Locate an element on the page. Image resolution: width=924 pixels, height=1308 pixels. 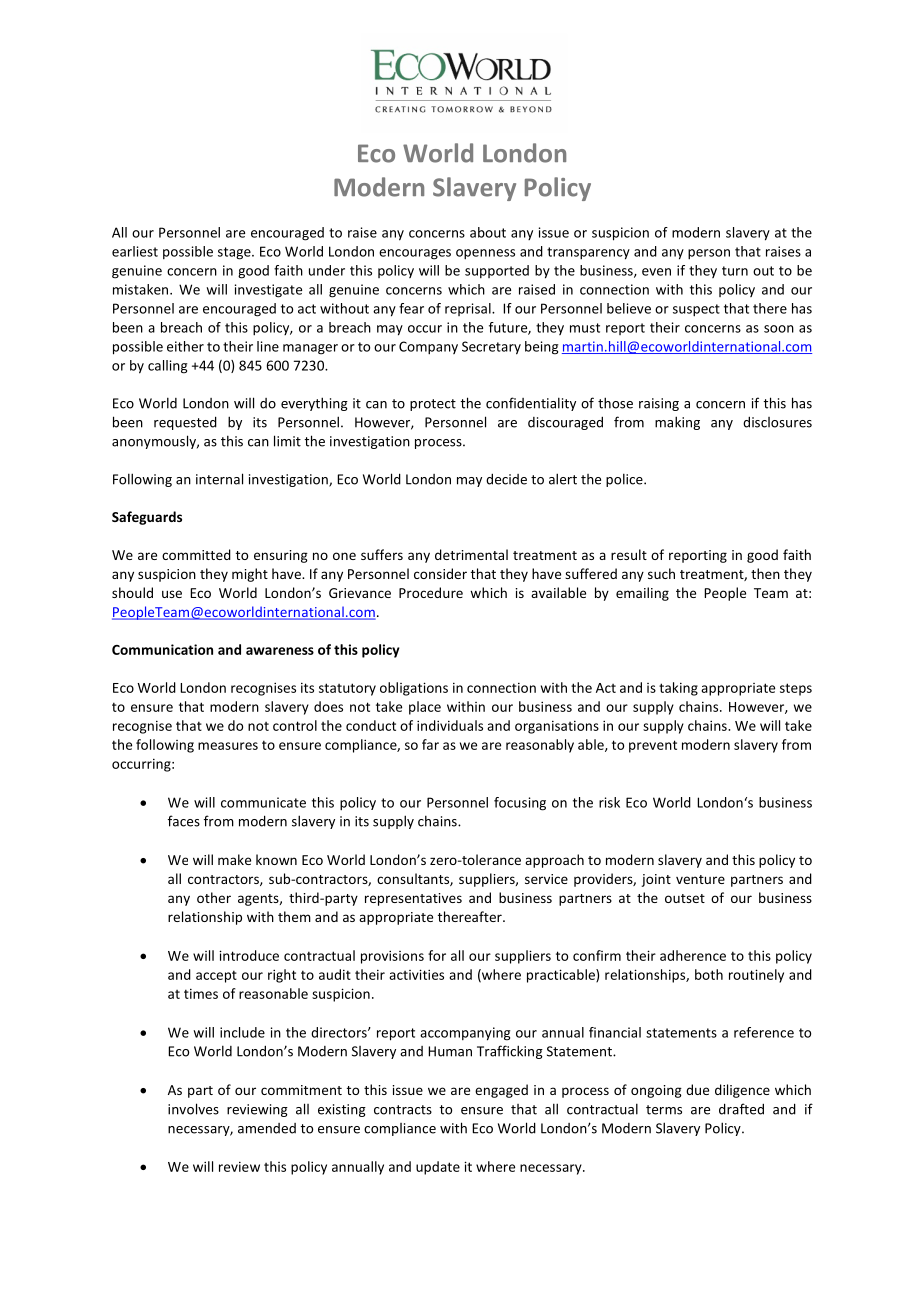
detrimental is located at coordinates (471, 554).
